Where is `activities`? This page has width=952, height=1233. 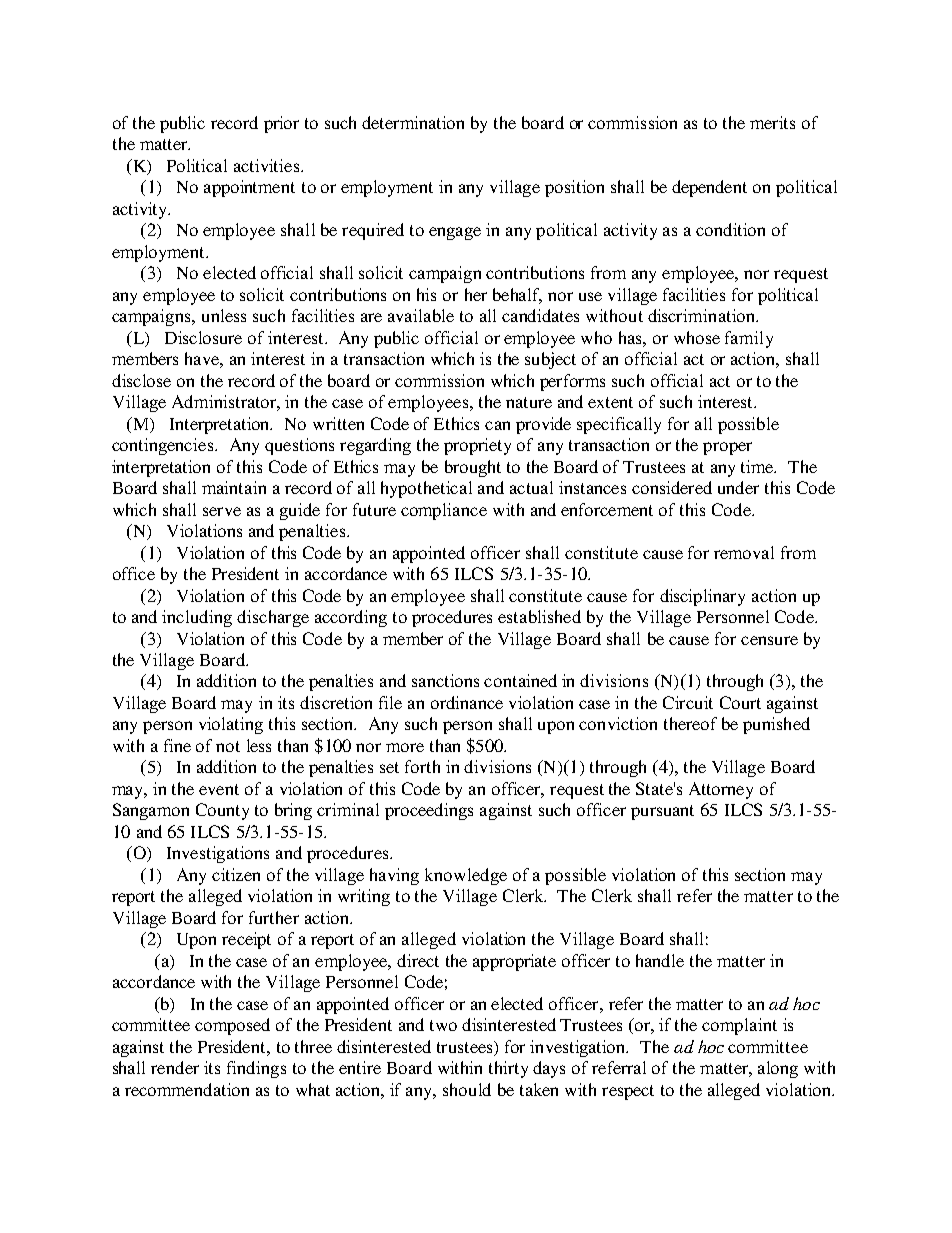
activities is located at coordinates (268, 165).
